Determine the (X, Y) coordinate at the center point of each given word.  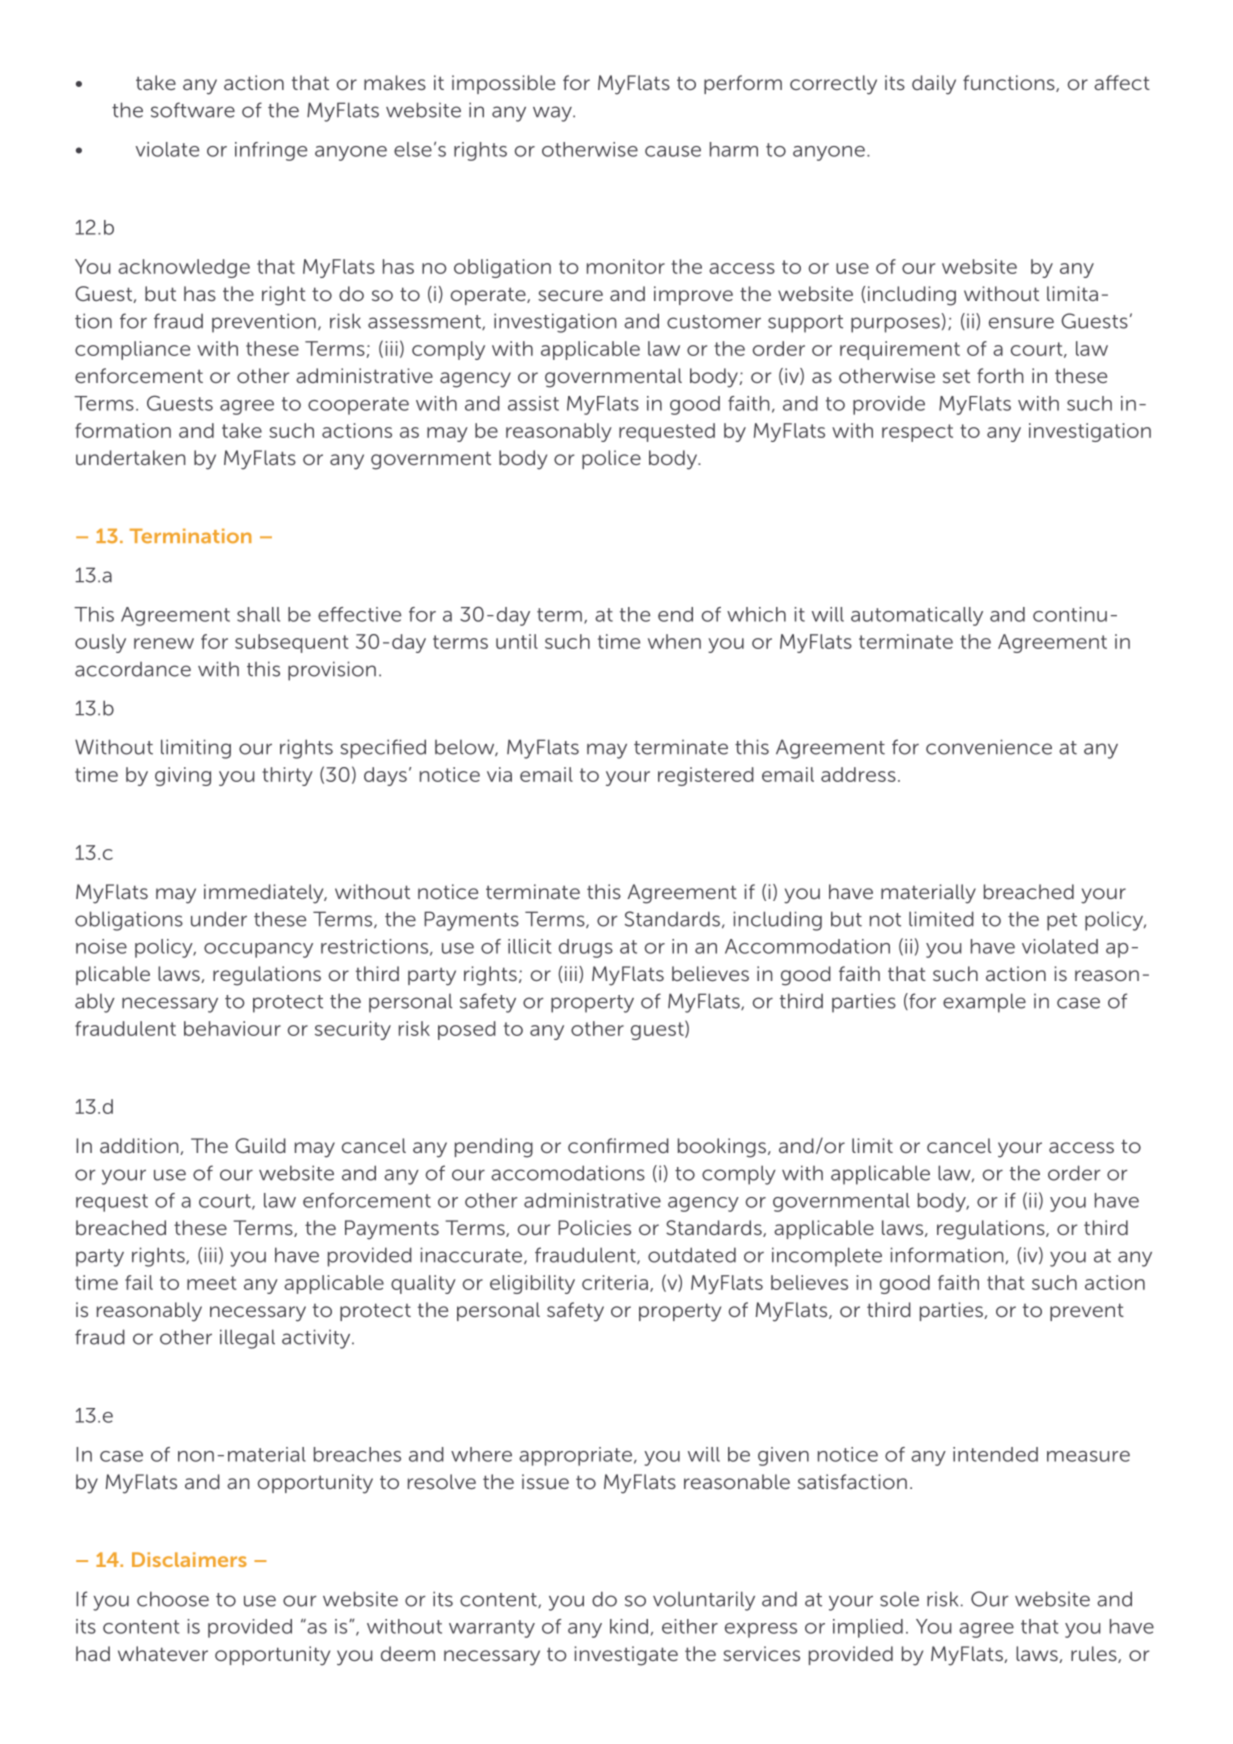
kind (629, 1626)
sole (899, 1599)
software (193, 110)
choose (173, 1599)
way (553, 114)
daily (934, 85)
